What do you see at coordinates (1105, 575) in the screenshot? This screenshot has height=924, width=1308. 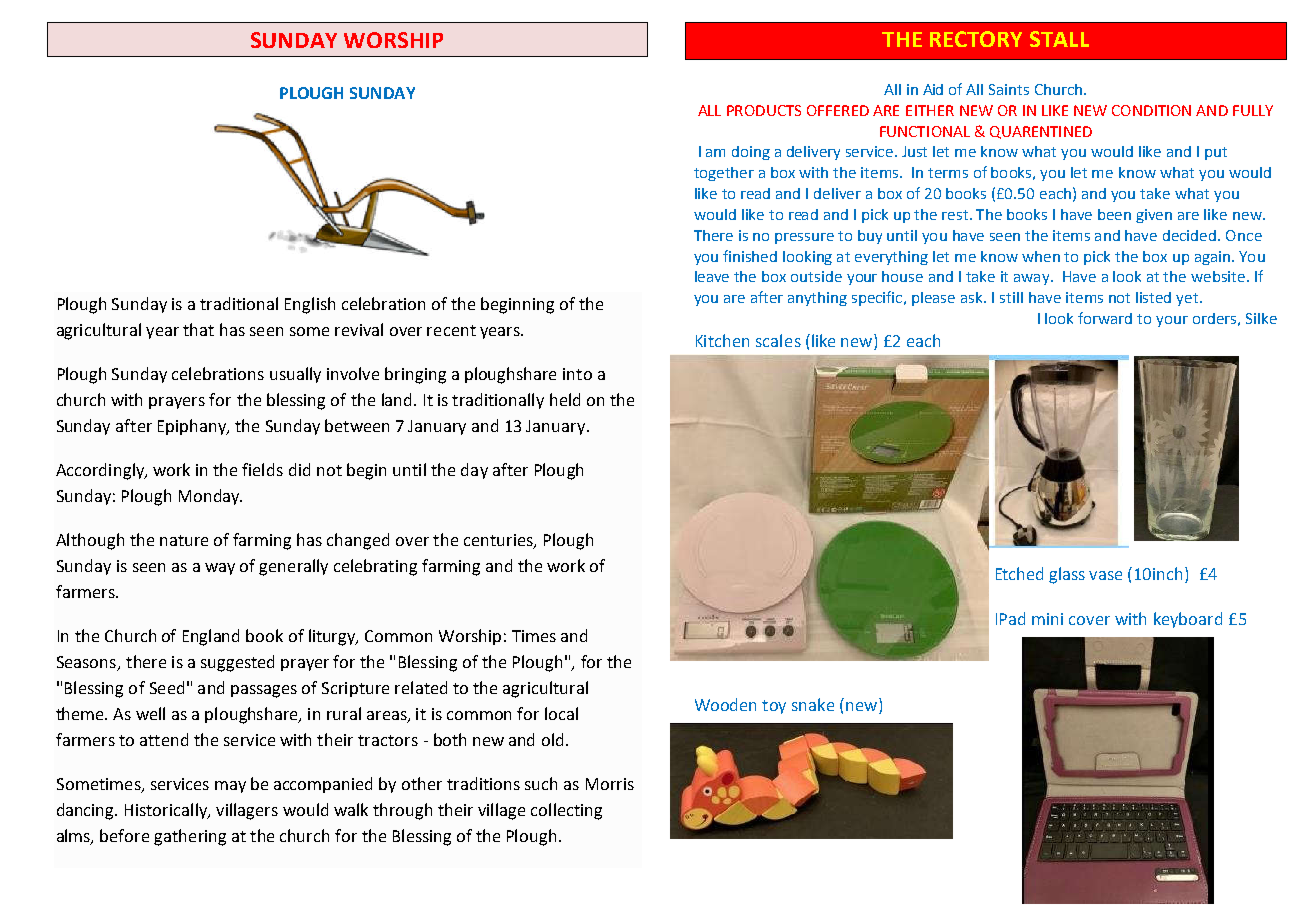 I see `vase` at bounding box center [1105, 575].
